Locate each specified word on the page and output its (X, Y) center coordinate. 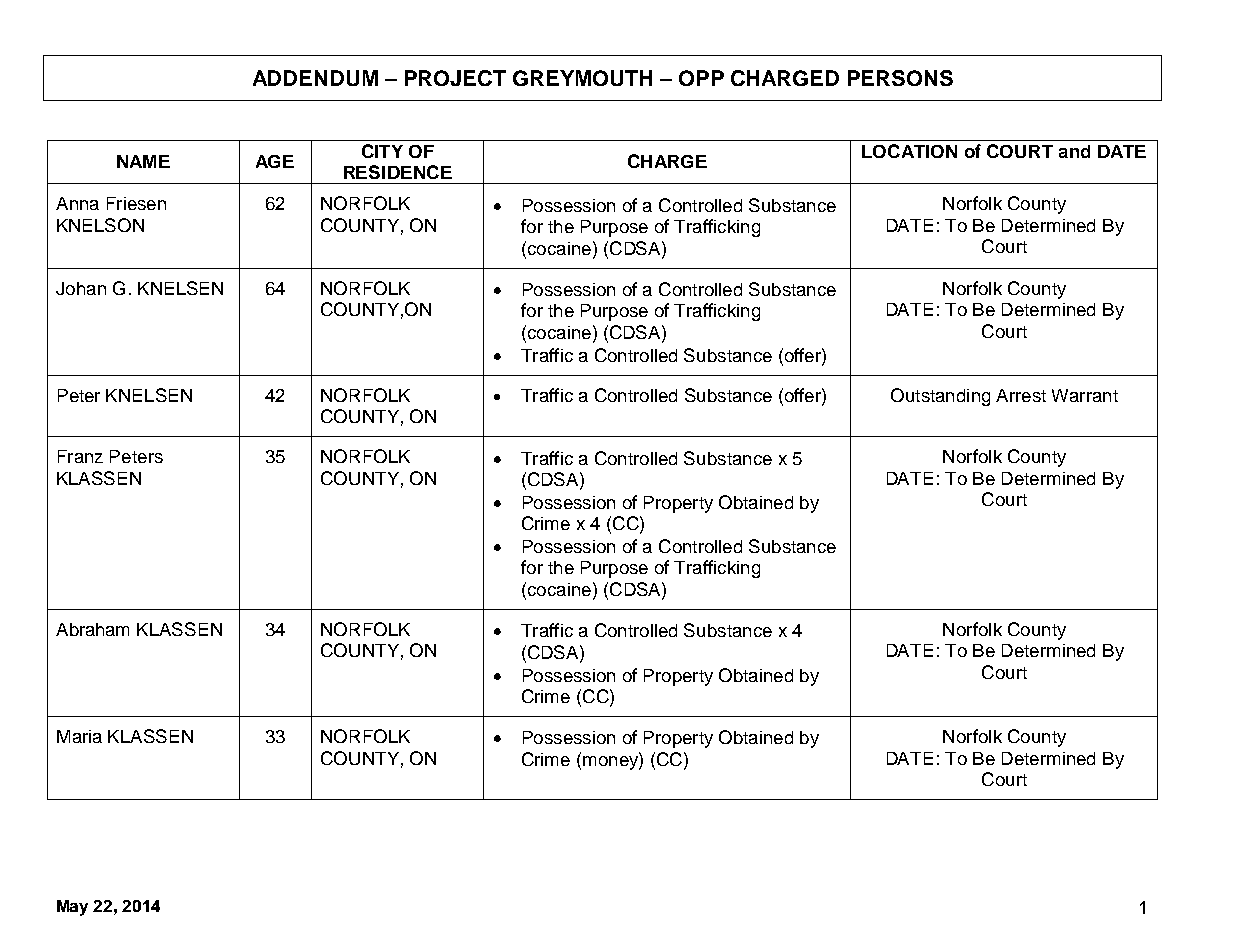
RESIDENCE (398, 172)
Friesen (136, 203)
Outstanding (940, 397)
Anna (77, 203)
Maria (79, 736)
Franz (80, 456)
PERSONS (900, 78)
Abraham (92, 629)
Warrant (1085, 395)
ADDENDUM (315, 78)
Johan (81, 288)
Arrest (1021, 395)
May (72, 908)
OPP (701, 78)
